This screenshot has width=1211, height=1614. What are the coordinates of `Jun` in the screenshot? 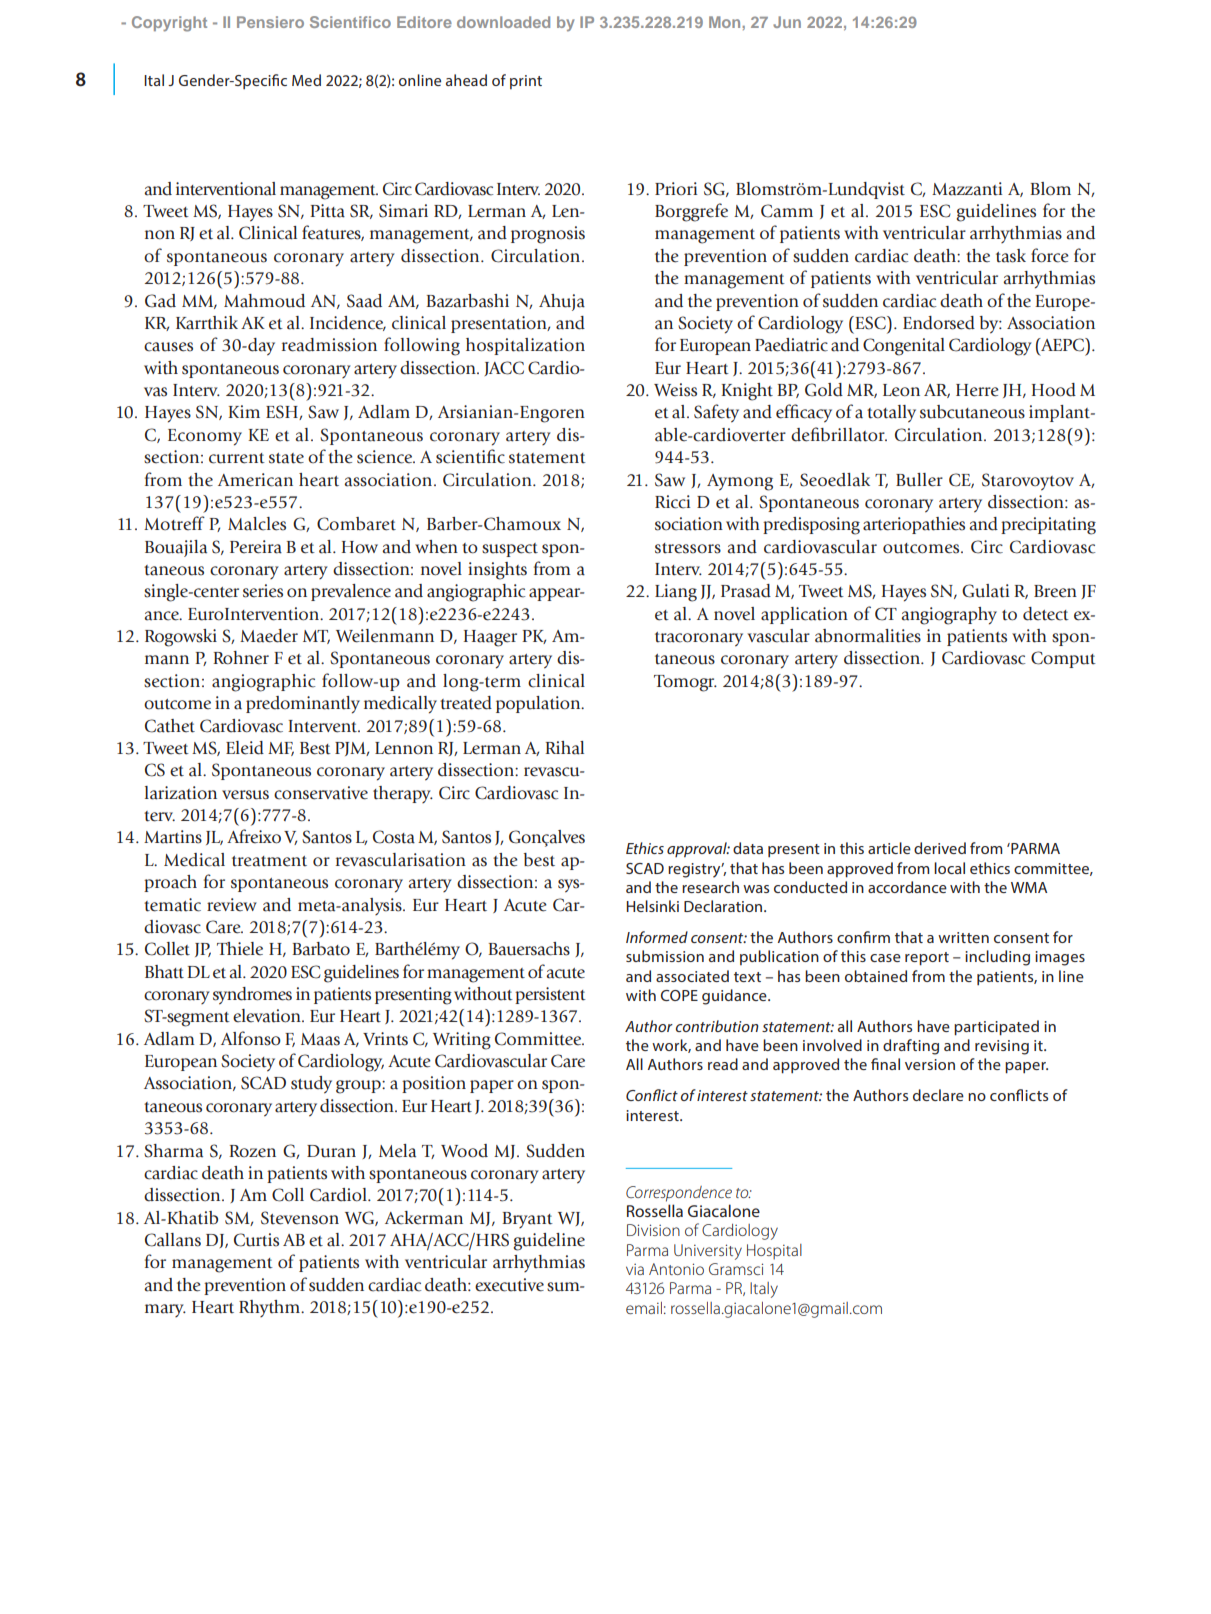 It's located at (787, 22).
